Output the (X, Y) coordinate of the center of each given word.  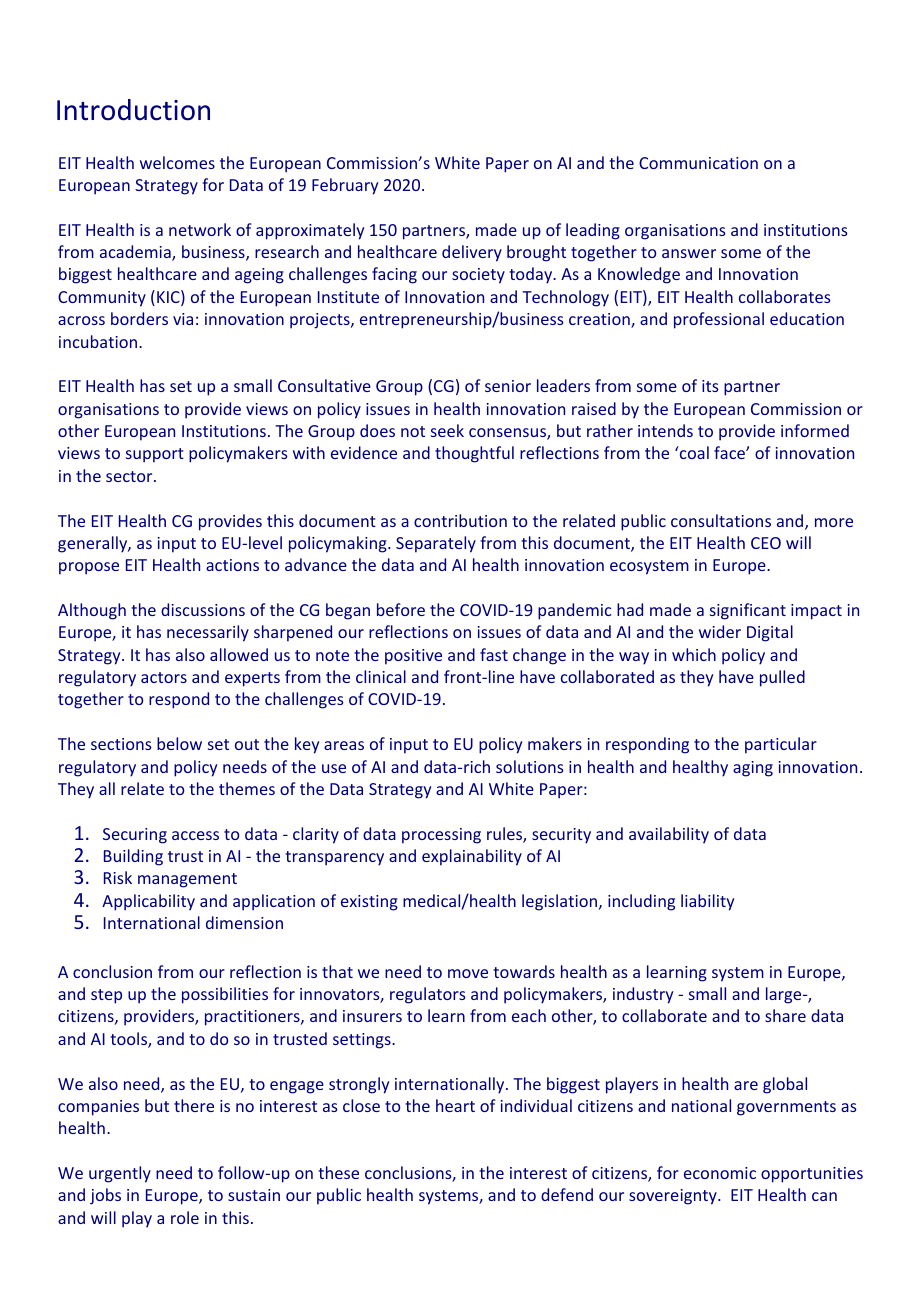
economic (720, 1173)
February (345, 186)
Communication (698, 163)
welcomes (177, 162)
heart (455, 1105)
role (185, 1217)
